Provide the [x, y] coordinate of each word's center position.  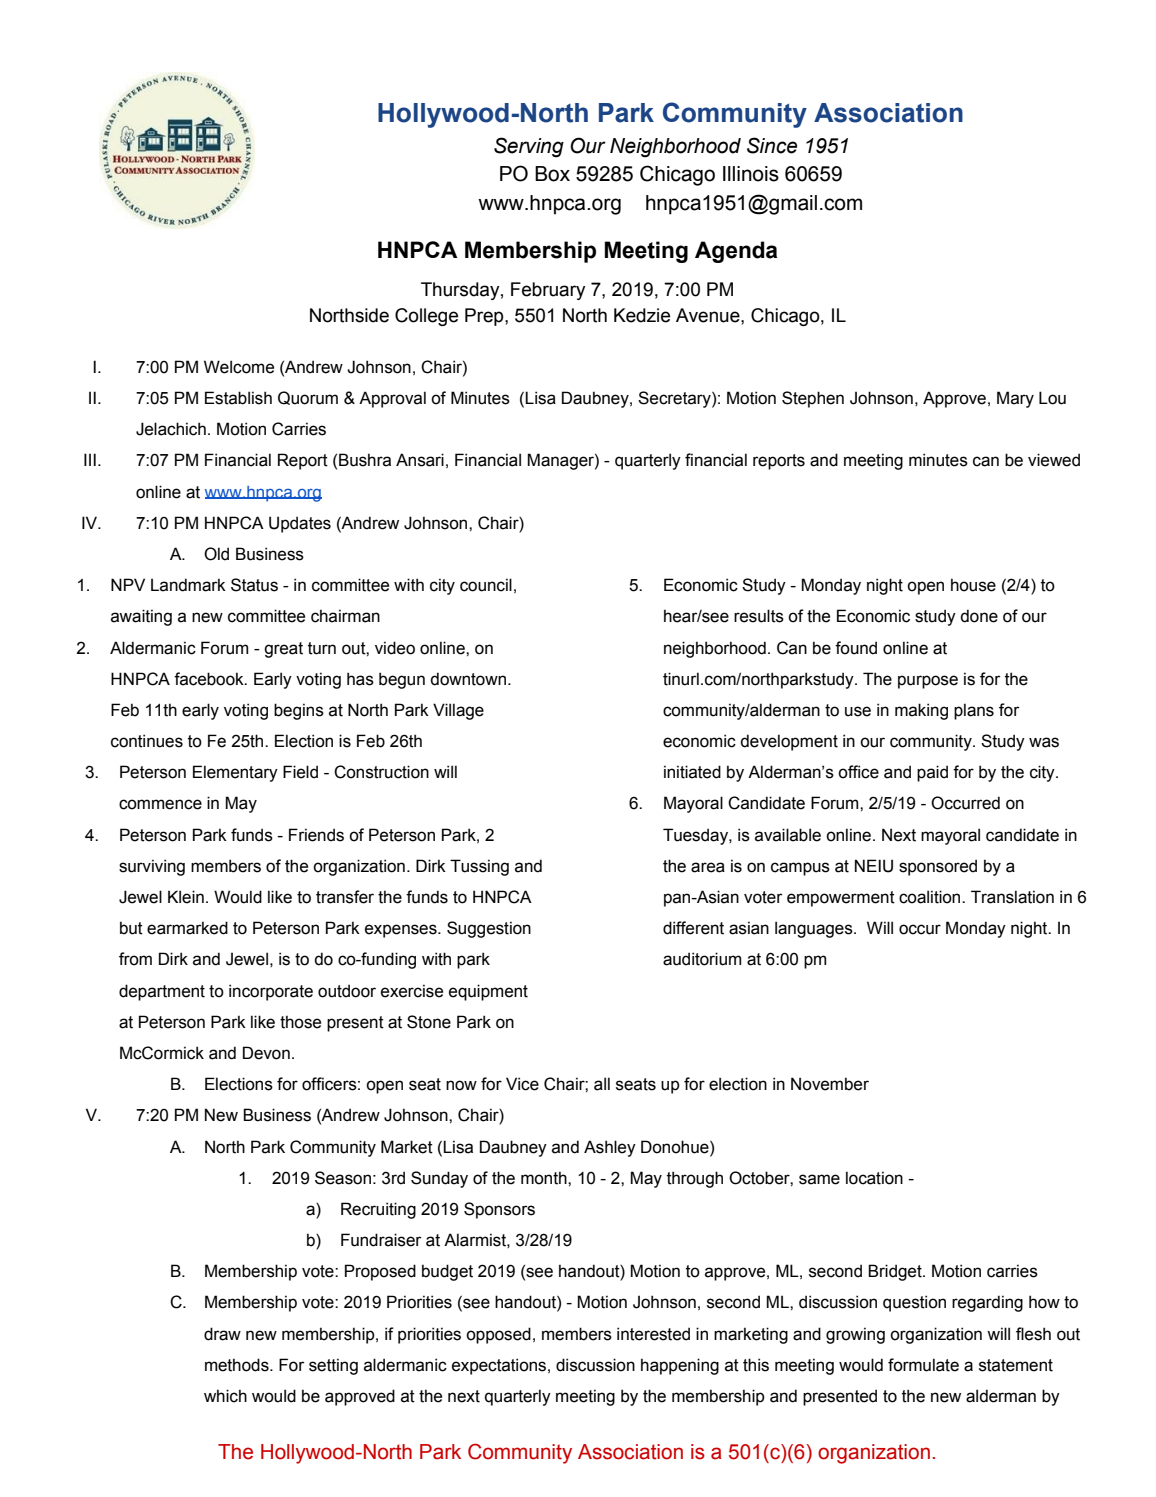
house [973, 585]
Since [772, 145]
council [486, 585]
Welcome [239, 367]
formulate [923, 1365]
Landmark [188, 585]
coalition [931, 897]
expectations [500, 1366]
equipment [488, 992]
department [162, 992]
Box [552, 174]
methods [238, 1365]
